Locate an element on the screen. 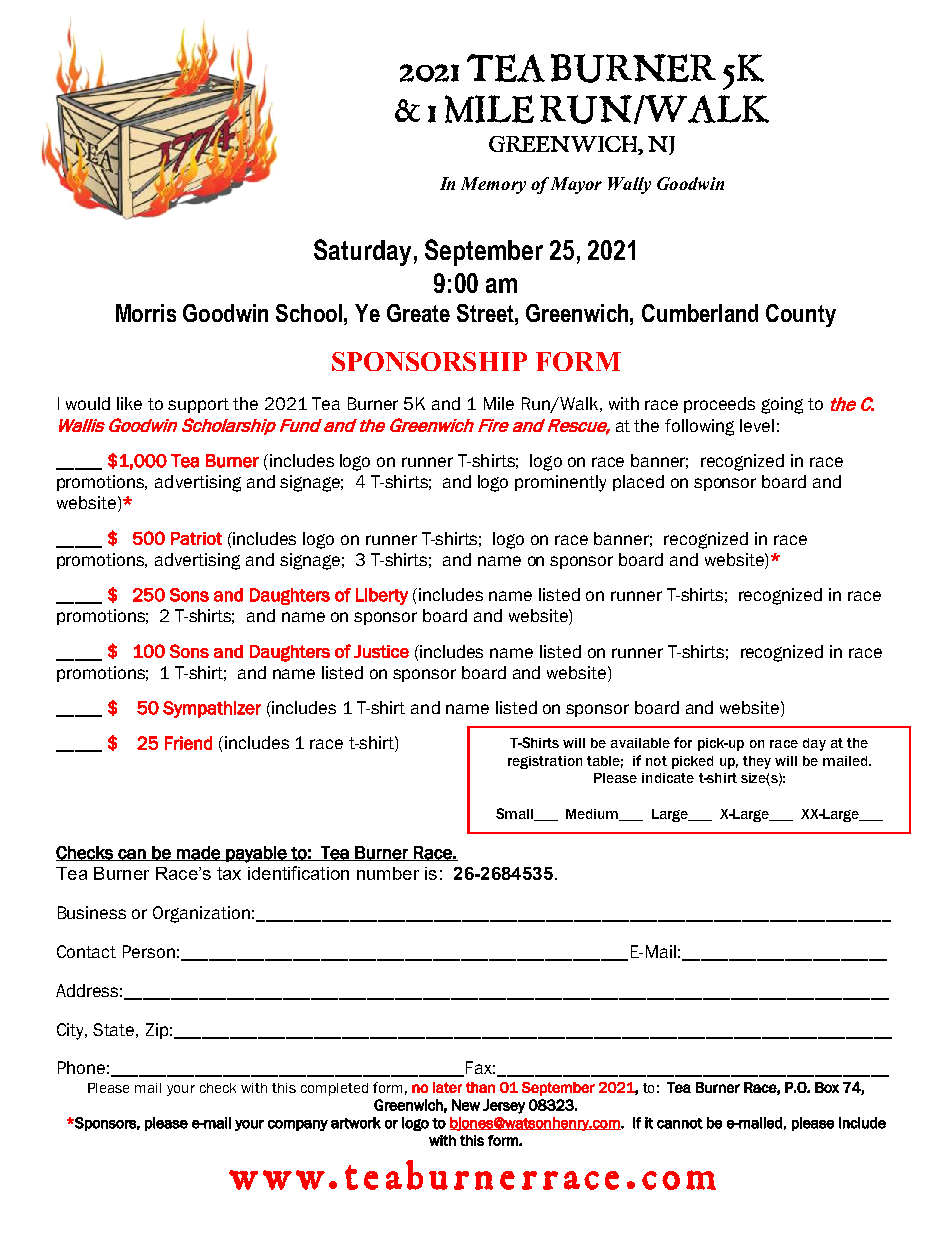  Memory is located at coordinates (493, 185).
